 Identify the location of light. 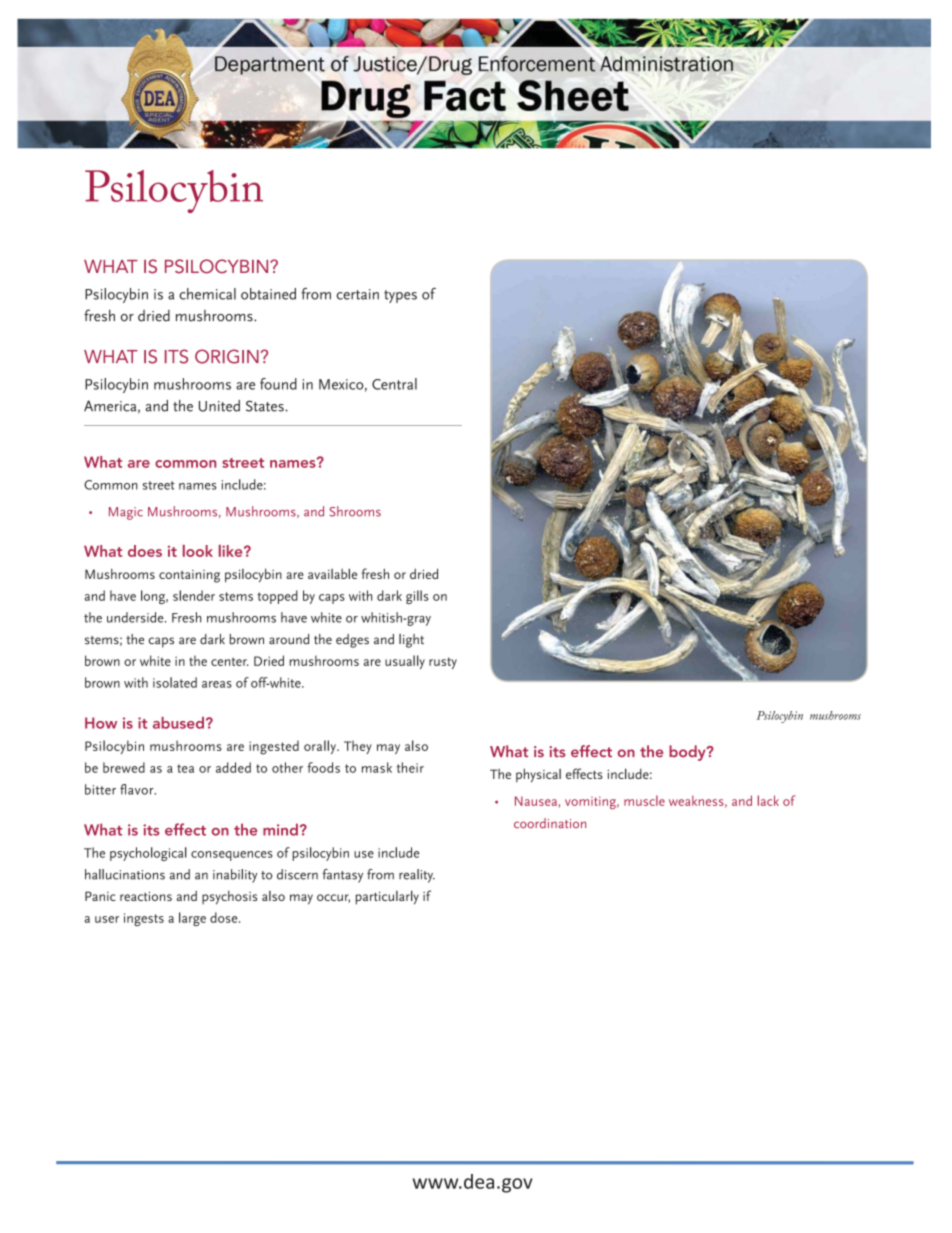
(411, 641).
